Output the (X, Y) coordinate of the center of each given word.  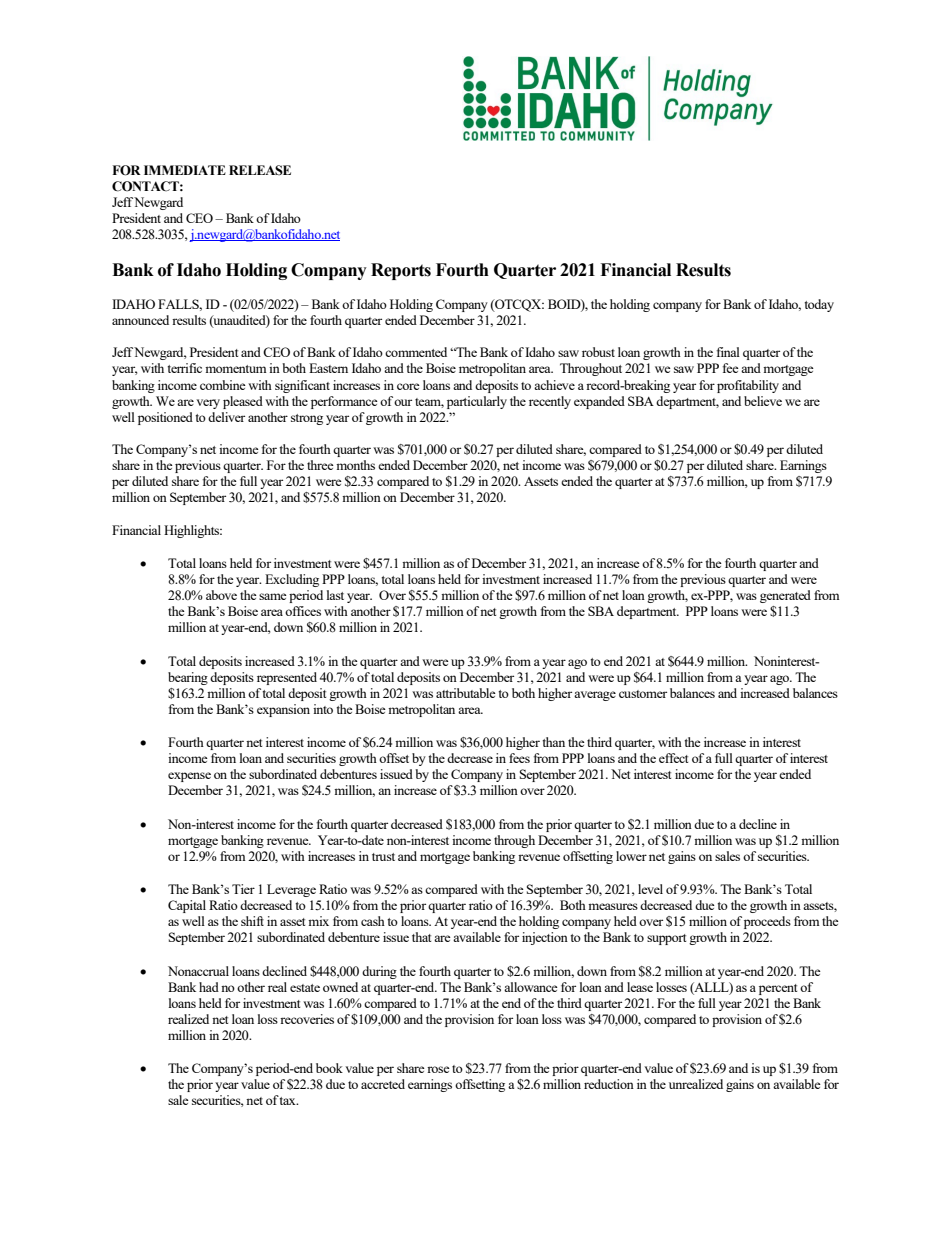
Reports (401, 271)
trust (383, 857)
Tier (243, 889)
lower (631, 856)
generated (785, 596)
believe (763, 401)
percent (778, 989)
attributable (466, 693)
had (209, 987)
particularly (477, 402)
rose (438, 1069)
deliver (226, 417)
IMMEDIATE (185, 170)
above (221, 595)
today (819, 305)
